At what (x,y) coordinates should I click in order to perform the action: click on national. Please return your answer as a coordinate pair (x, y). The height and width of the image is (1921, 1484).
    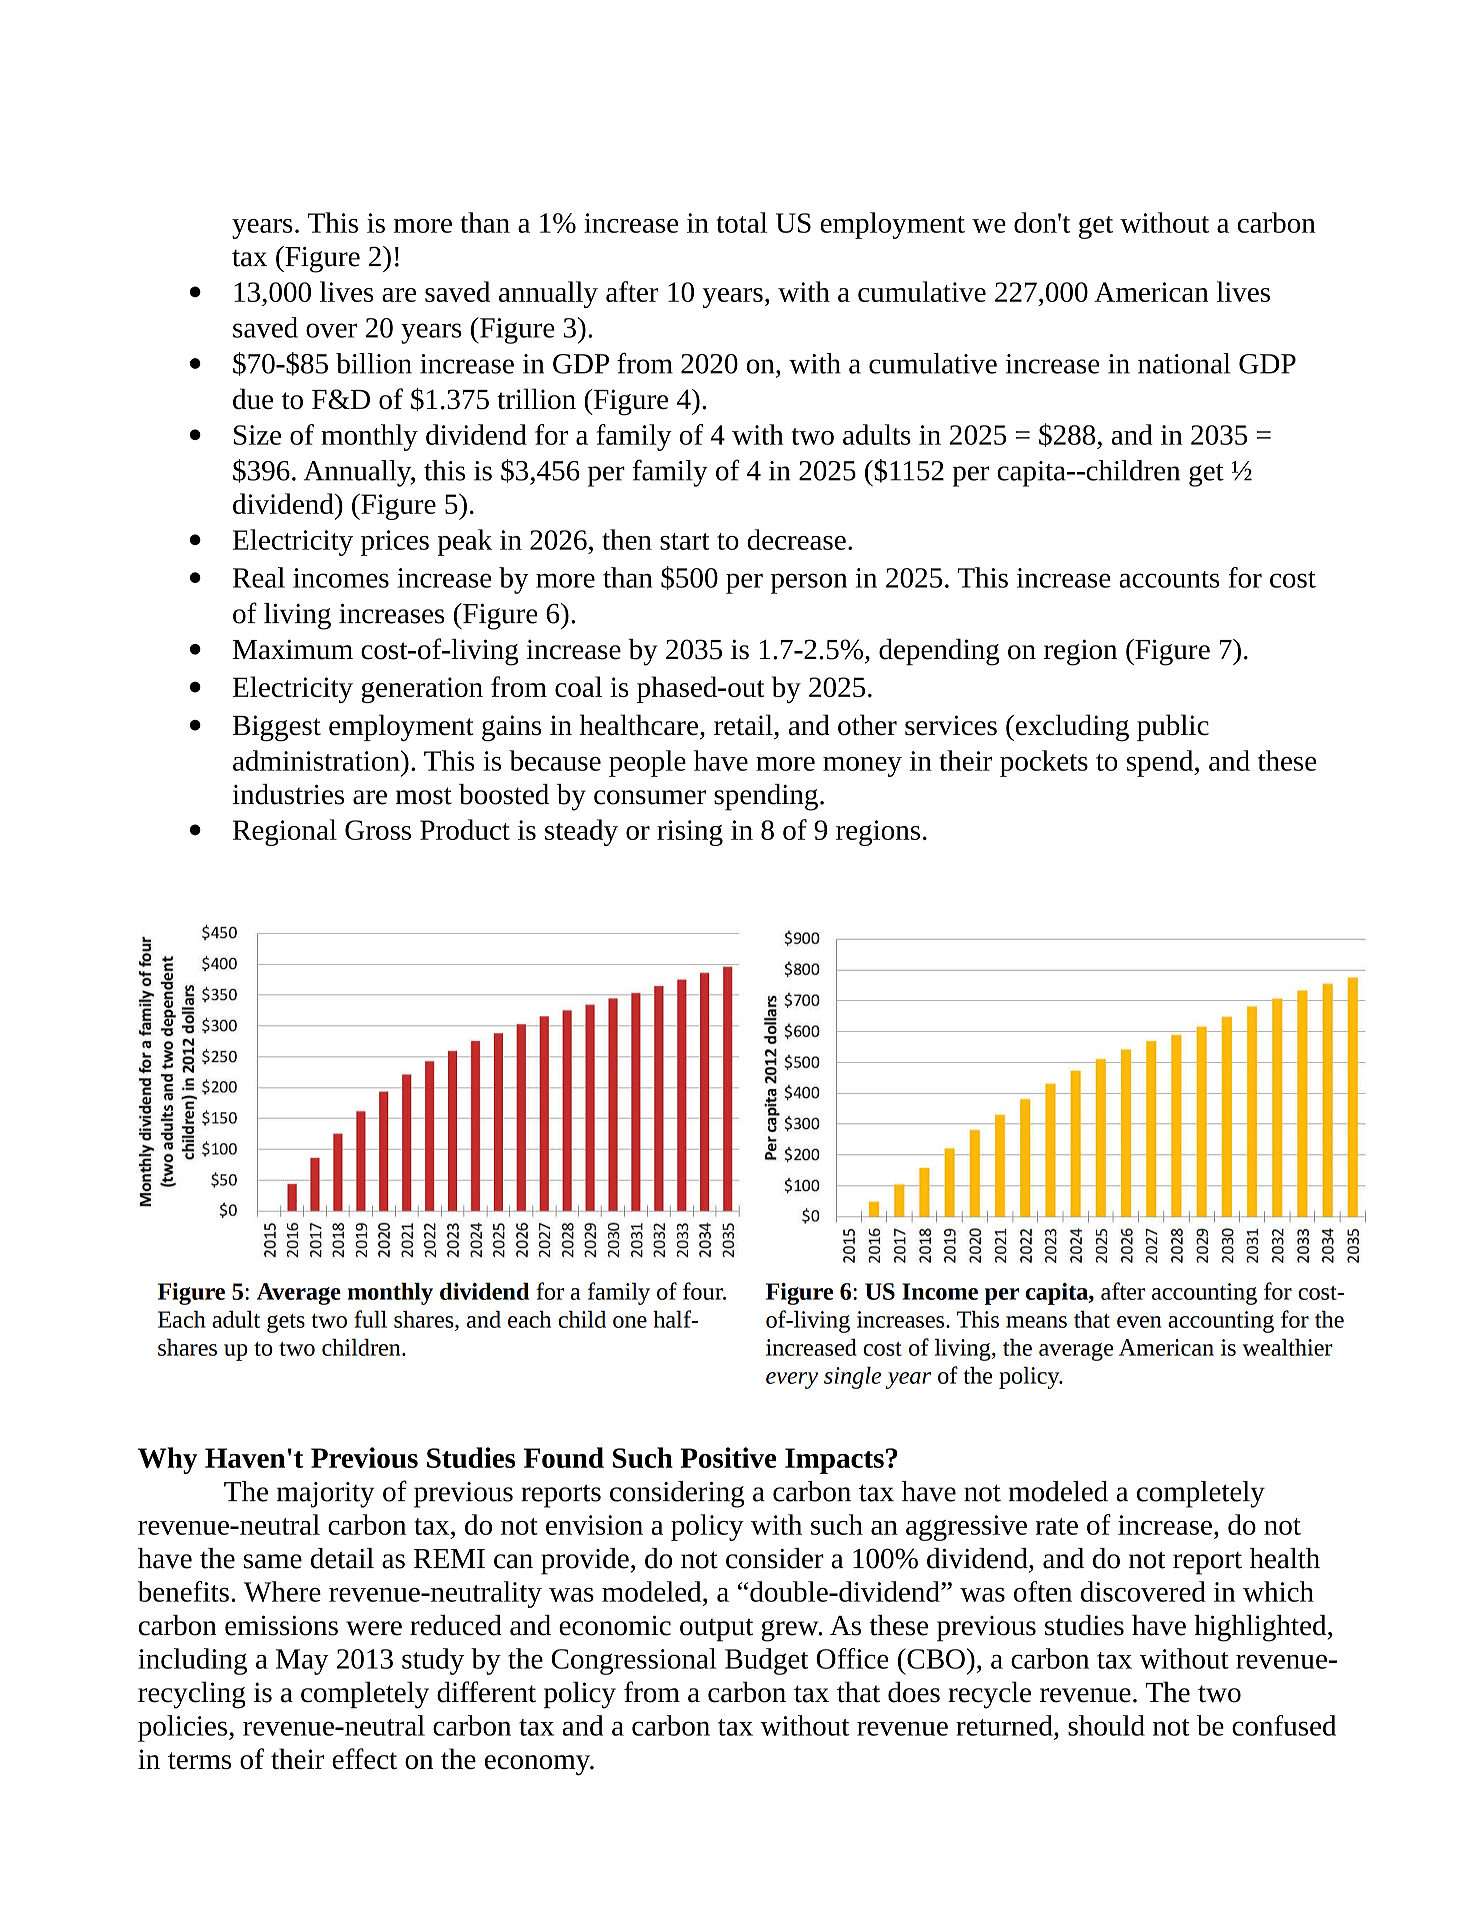
    Looking at the image, I should click on (1184, 363).
